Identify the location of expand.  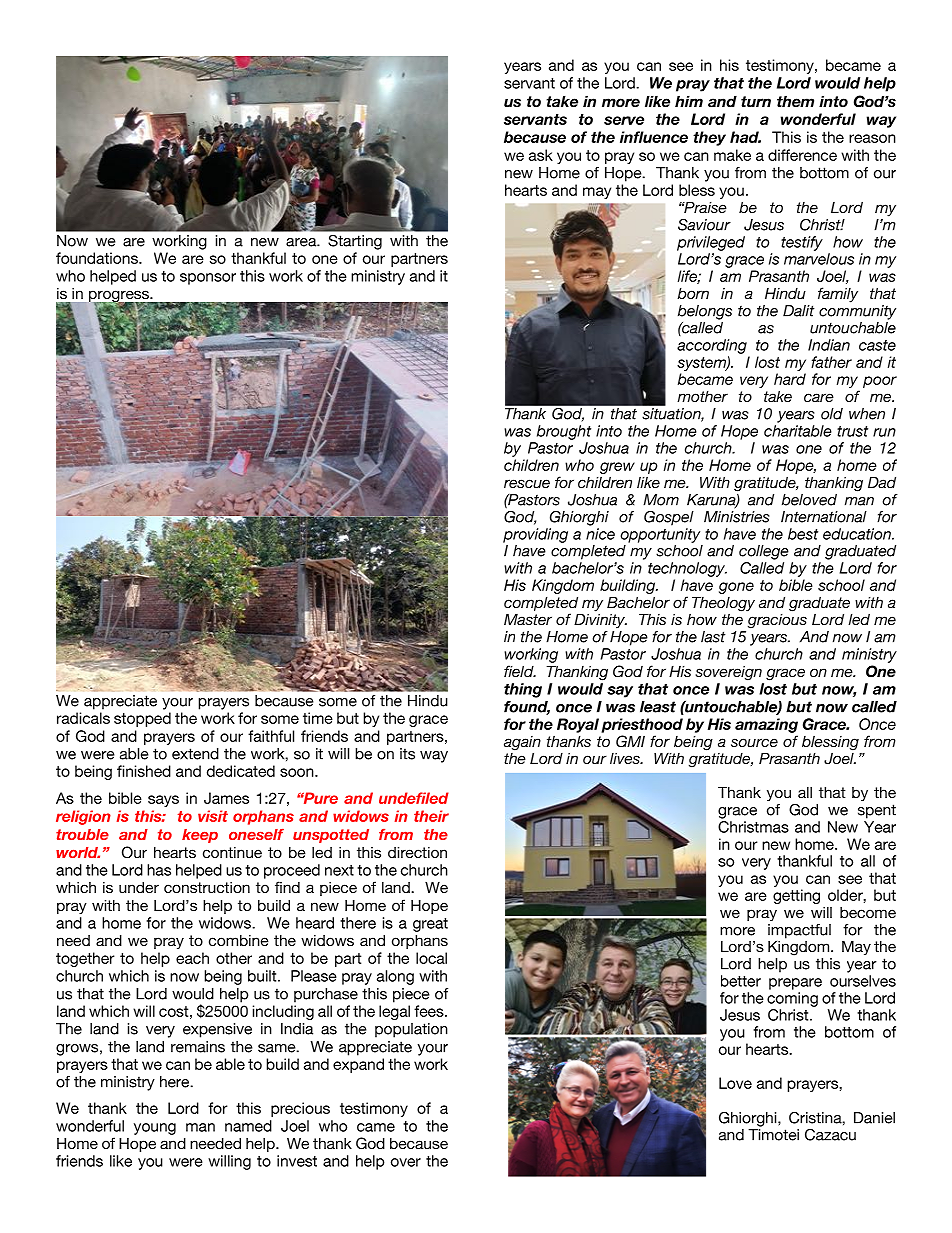
(358, 1065).
